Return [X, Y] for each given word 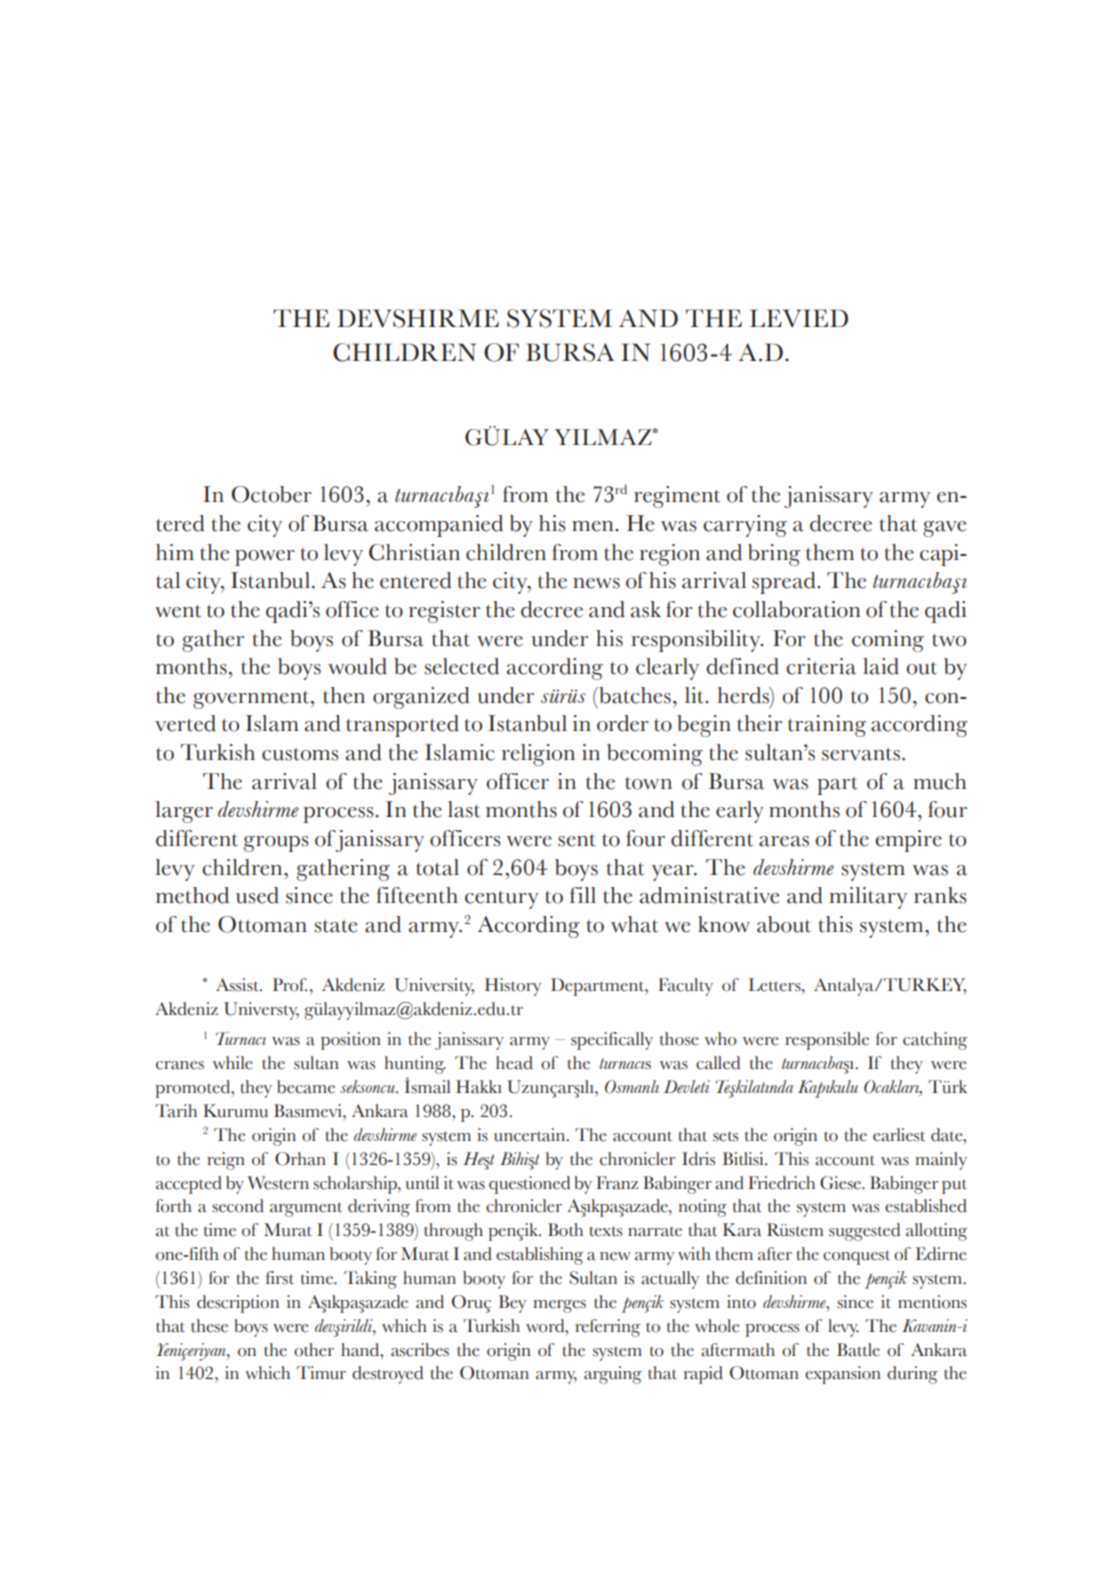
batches [634, 695]
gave [944, 529]
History [513, 987]
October [272, 494]
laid [881, 666]
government [251, 700]
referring [607, 1328]
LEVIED [799, 318]
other [314, 1350]
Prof [290, 985]
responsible [827, 1041]
